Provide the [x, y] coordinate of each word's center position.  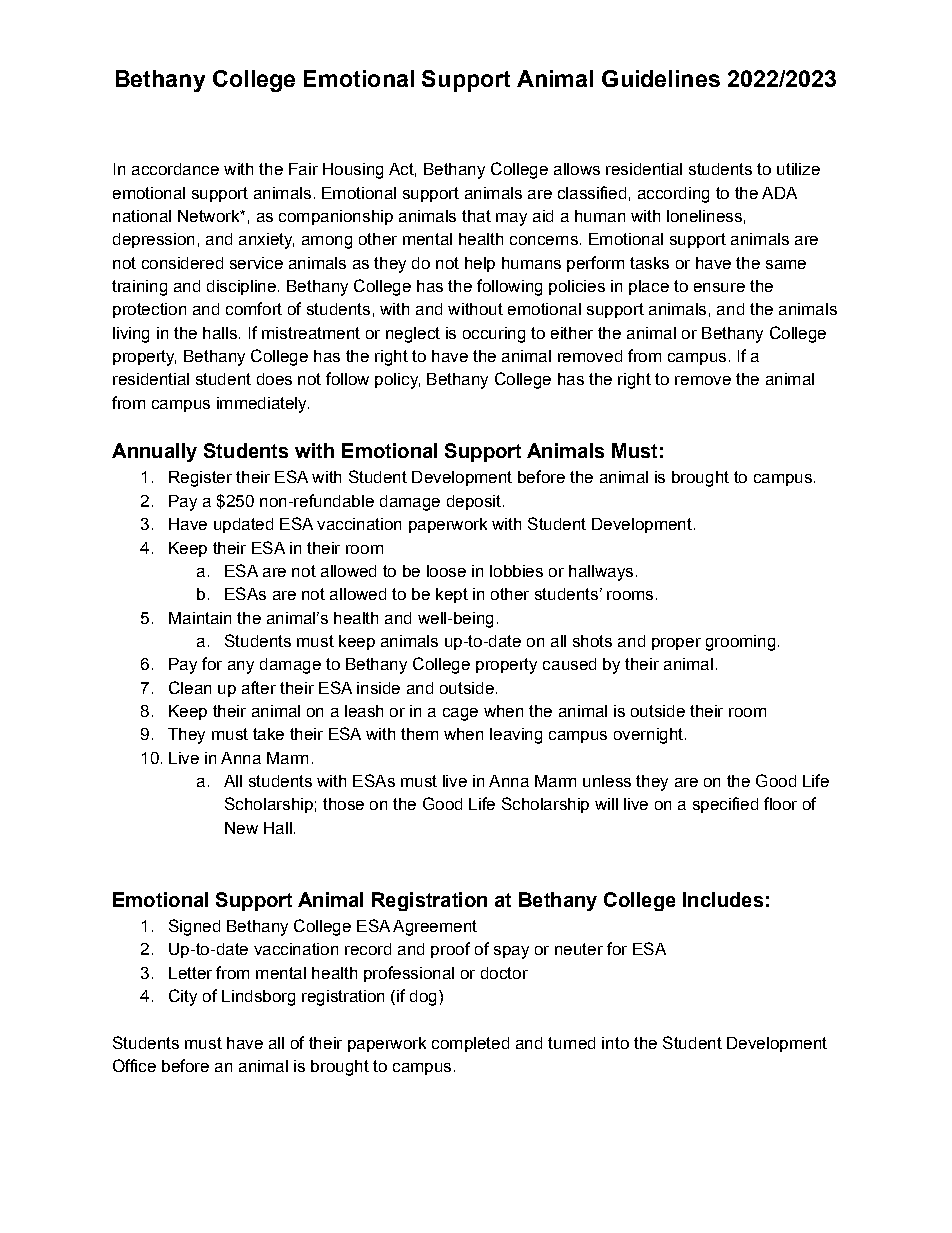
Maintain [200, 618]
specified [725, 805]
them [419, 734]
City [183, 997]
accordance [175, 169]
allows [577, 169]
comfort [254, 308]
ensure [719, 287]
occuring [494, 335]
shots [592, 641]
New [241, 828]
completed [470, 1044]
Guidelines [661, 78]
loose [446, 571]
